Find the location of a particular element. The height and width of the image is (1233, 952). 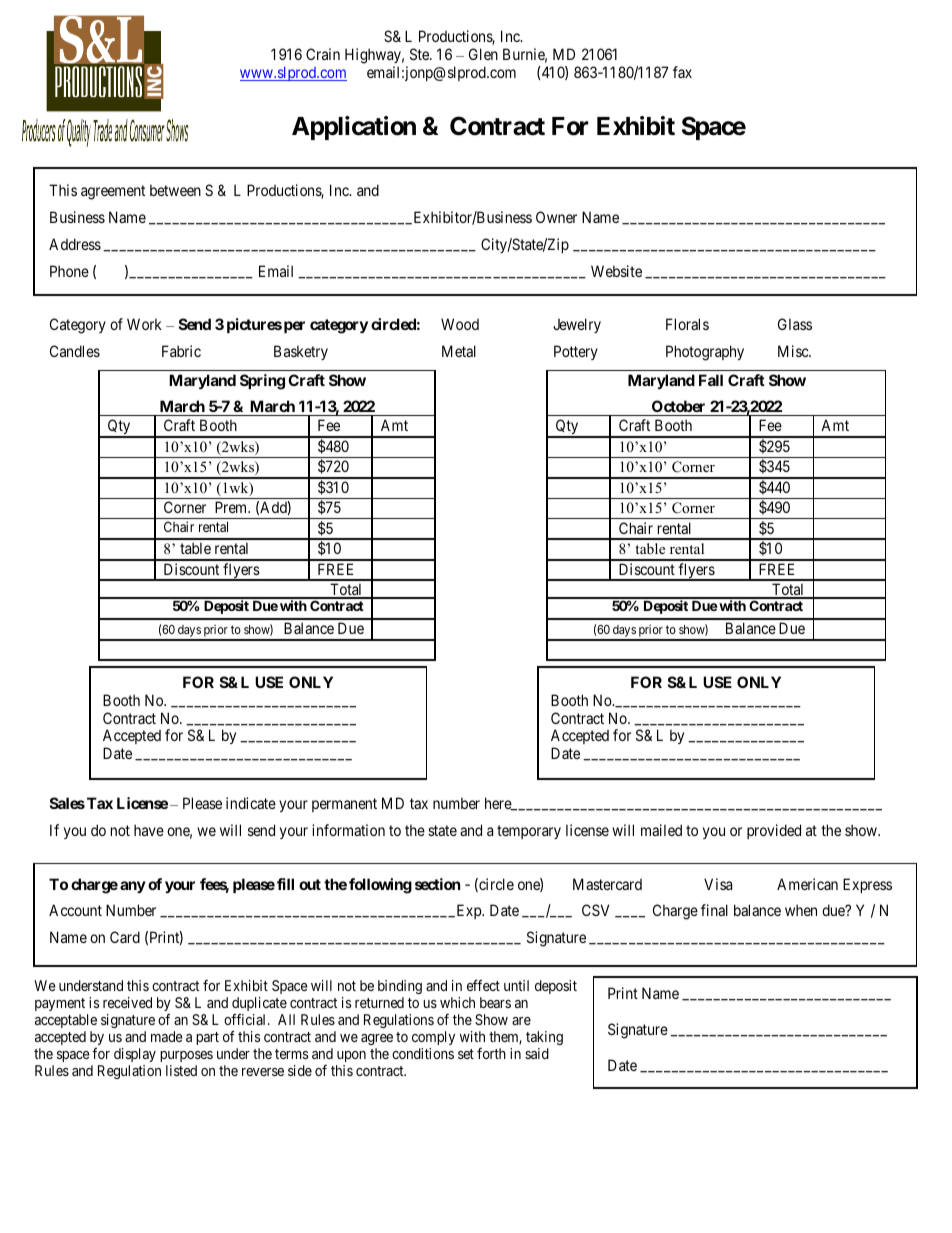

temporary is located at coordinates (529, 832).
